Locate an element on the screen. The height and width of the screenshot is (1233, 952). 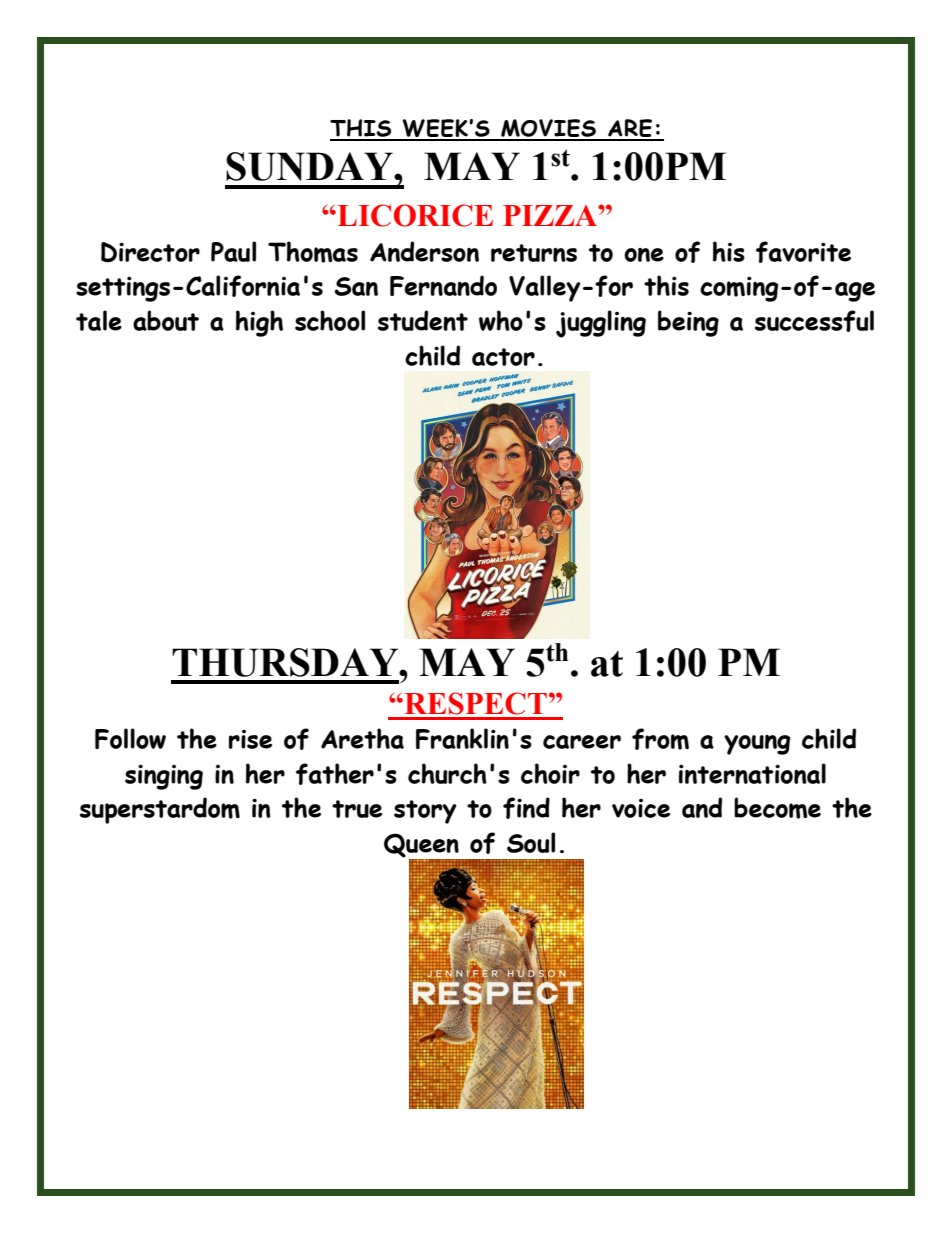
student is located at coordinates (423, 320).
